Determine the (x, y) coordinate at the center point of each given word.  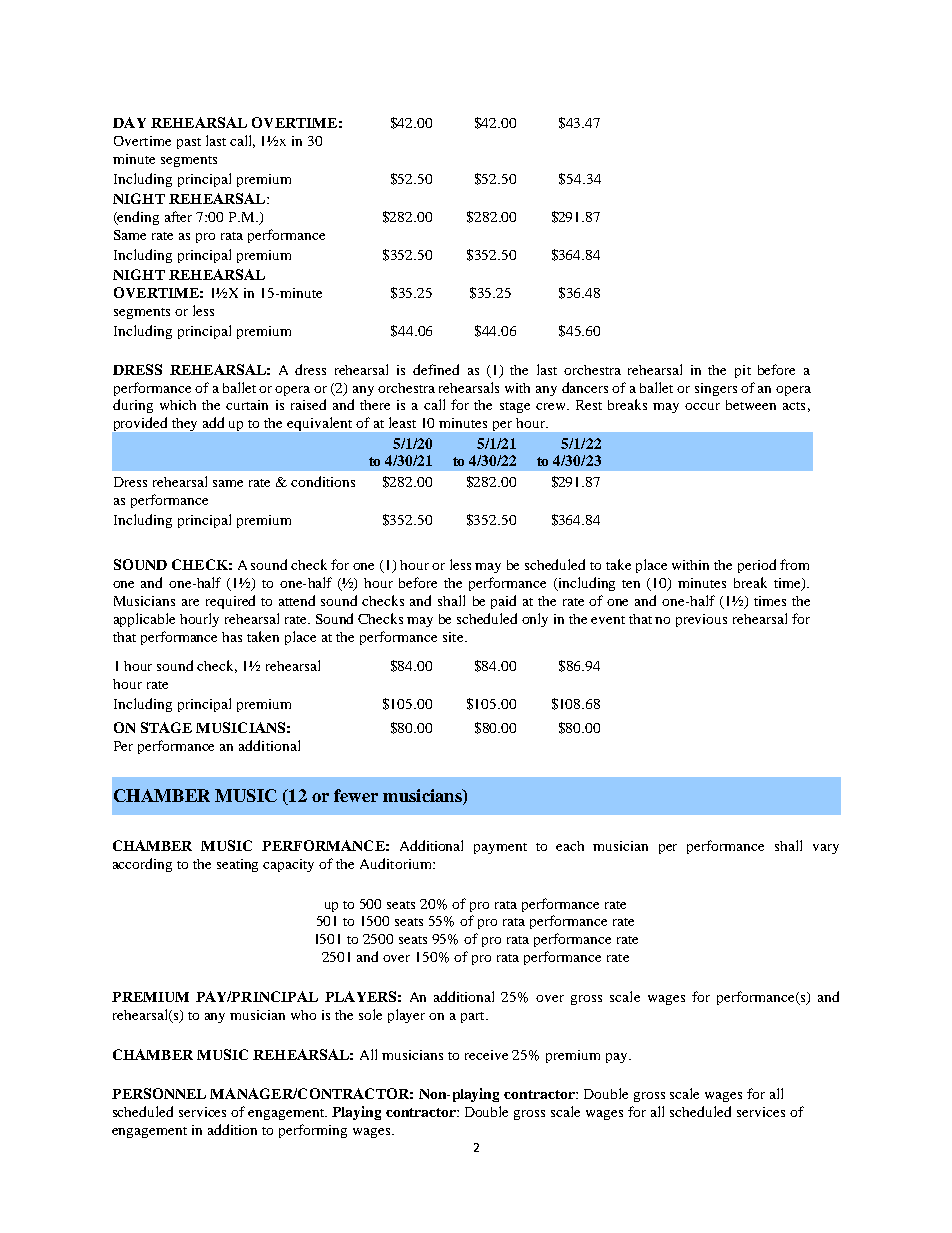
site (454, 637)
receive (486, 1055)
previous (701, 620)
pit (743, 371)
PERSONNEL (159, 1093)
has (232, 637)
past (189, 143)
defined (436, 369)
